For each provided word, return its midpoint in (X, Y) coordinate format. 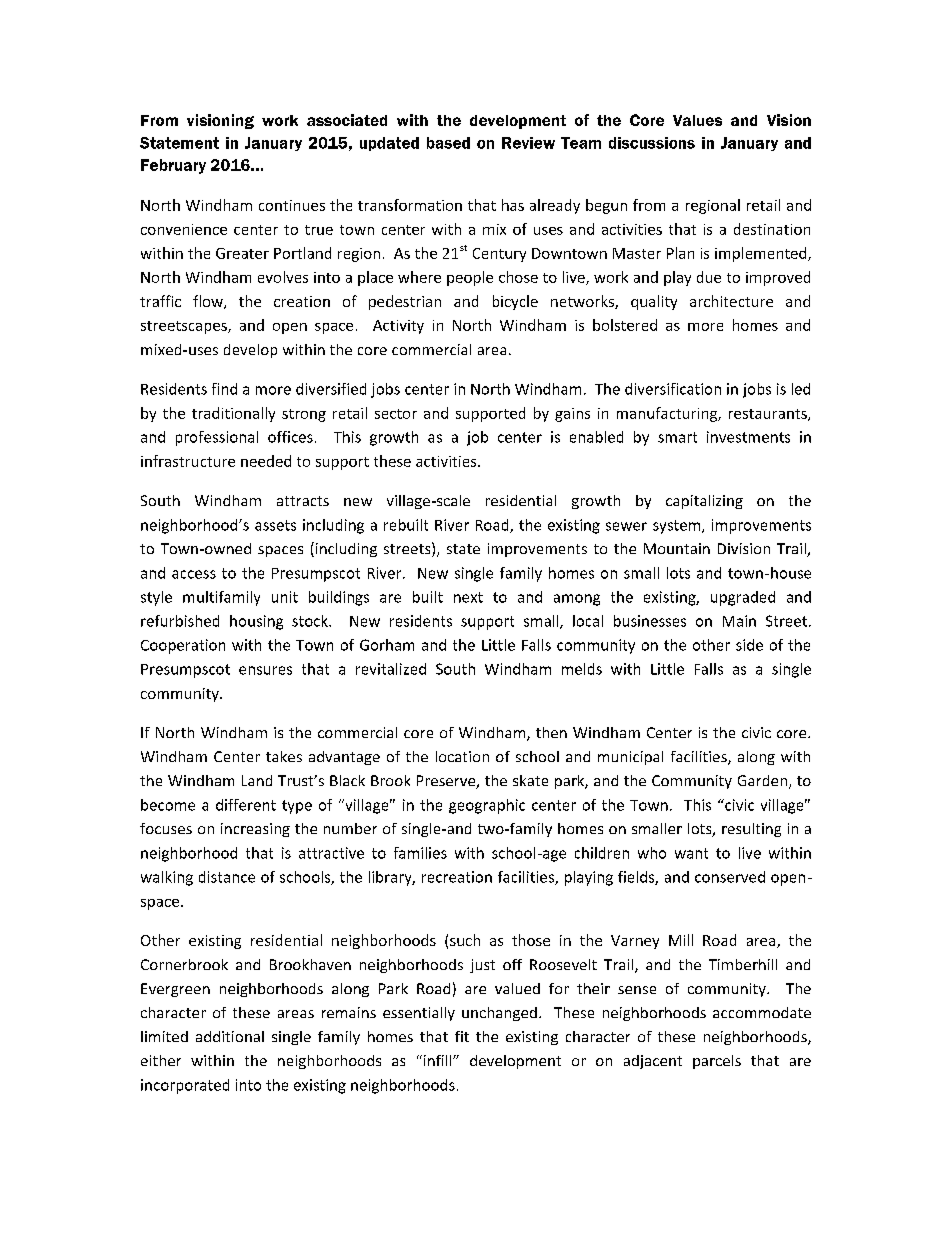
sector (396, 414)
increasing (255, 830)
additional (230, 1036)
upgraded (743, 598)
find (224, 389)
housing (256, 622)
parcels (717, 1062)
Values (697, 120)
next (468, 597)
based (448, 143)
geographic (487, 806)
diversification (673, 389)
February (173, 166)
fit (462, 1036)
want (691, 853)
